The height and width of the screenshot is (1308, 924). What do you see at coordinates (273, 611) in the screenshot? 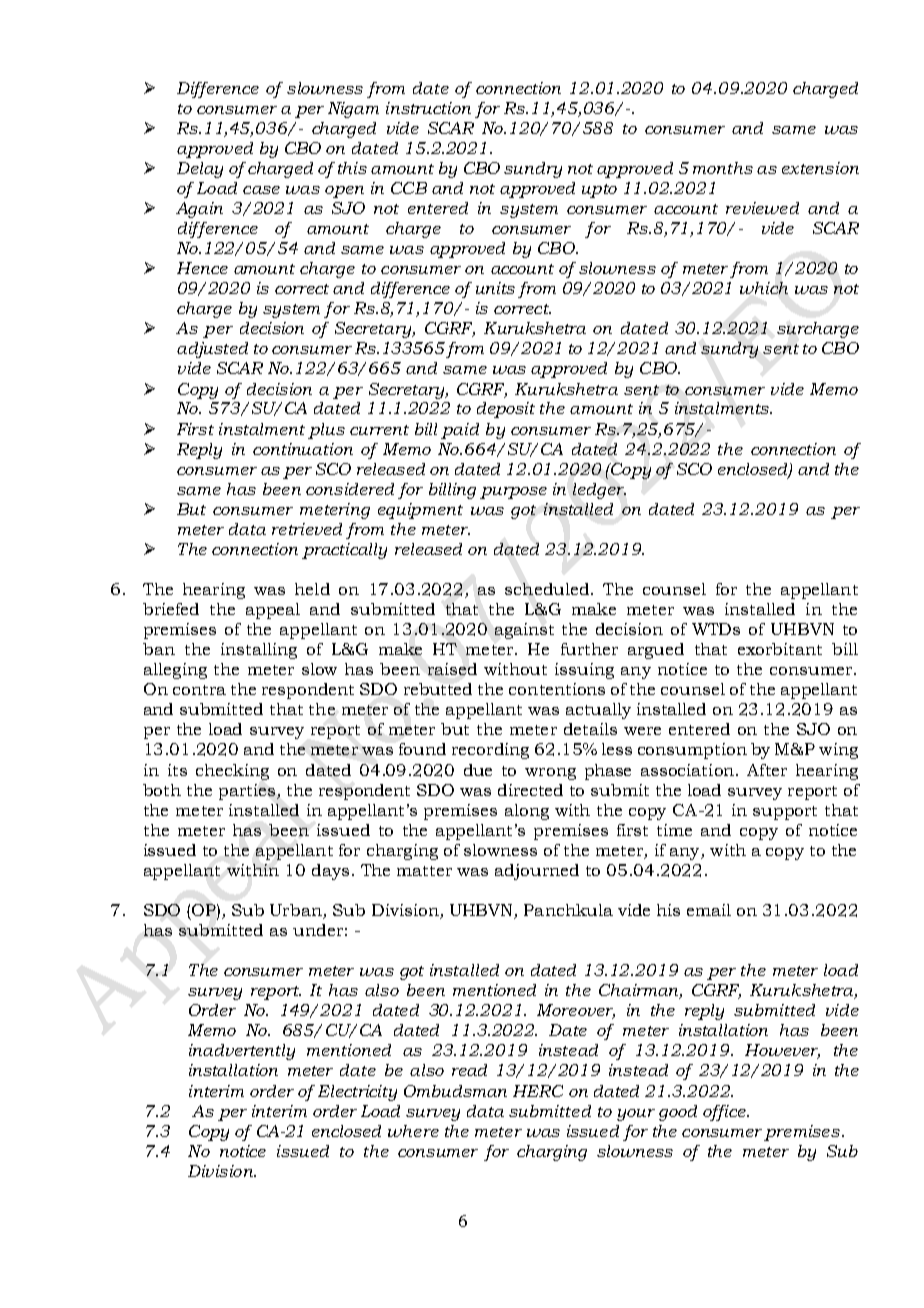
I see `appeal` at bounding box center [273, 611].
